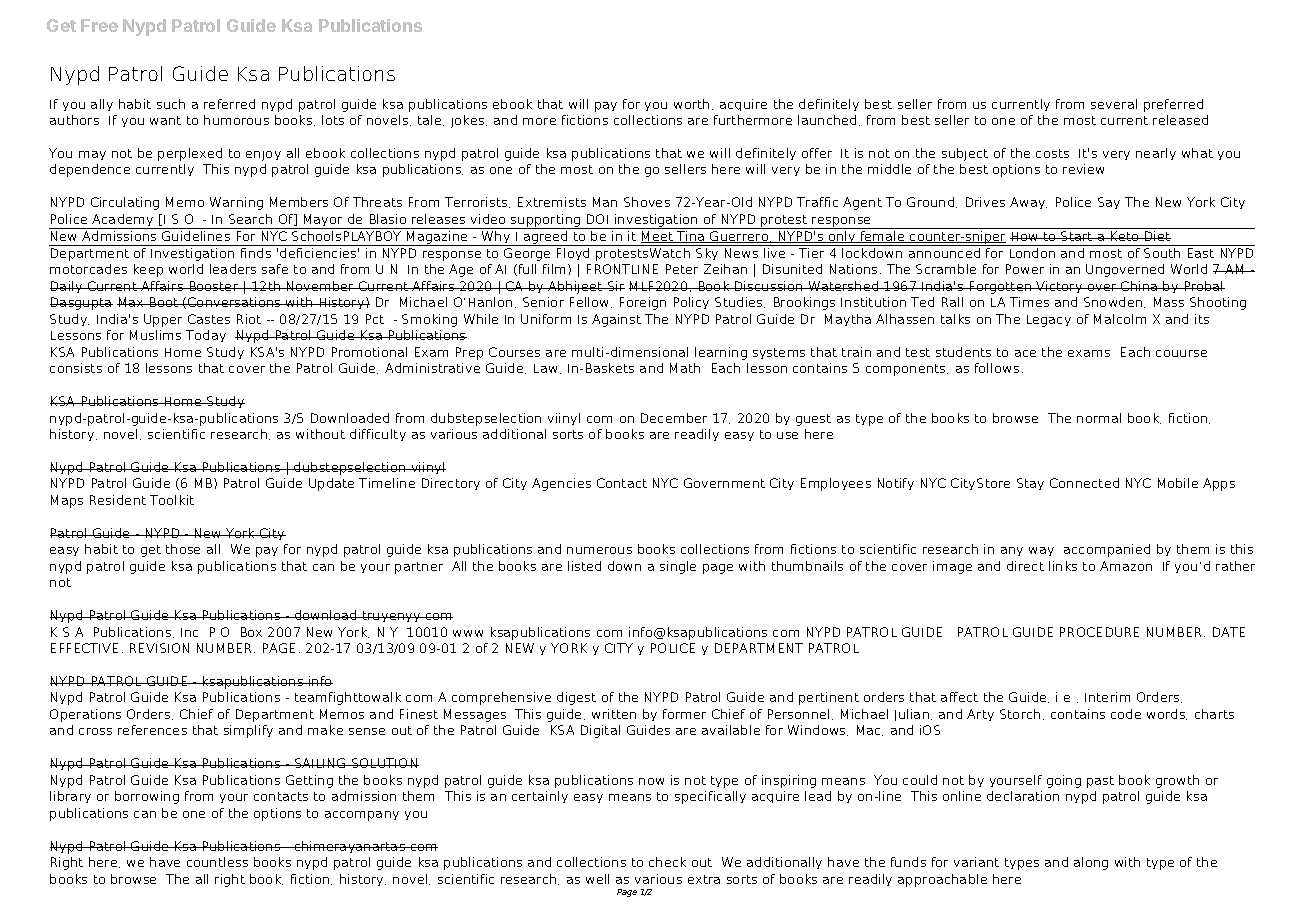 The image size is (1308, 924). I want to click on digest, so click(576, 698).
